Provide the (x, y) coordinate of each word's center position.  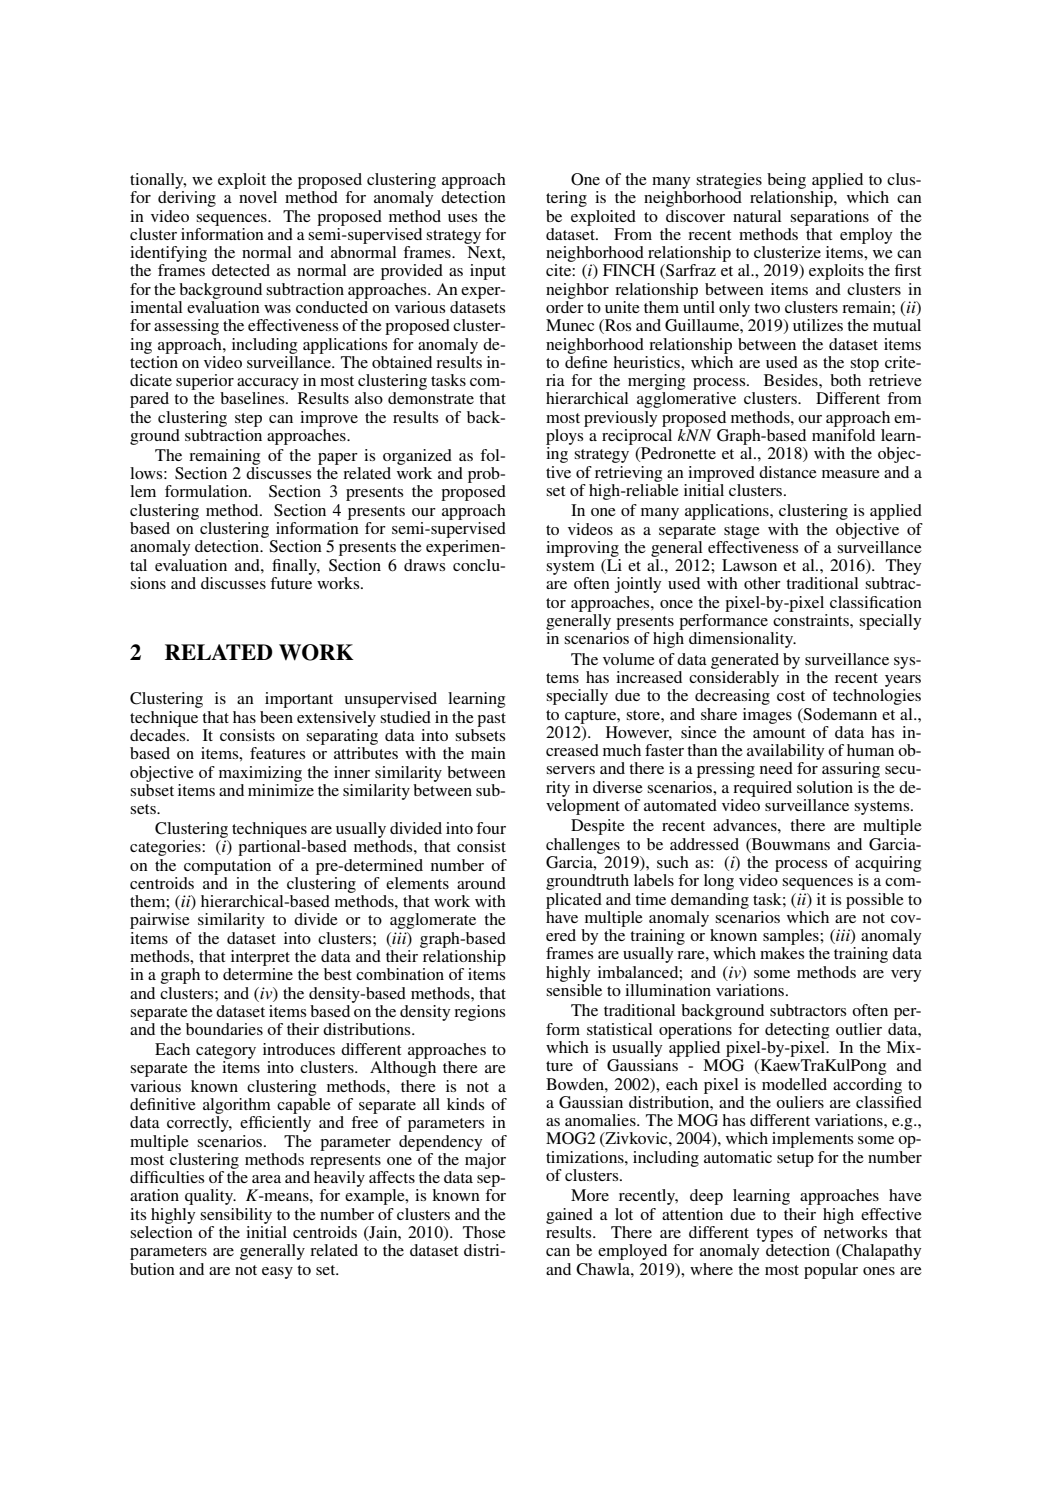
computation (227, 867)
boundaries (224, 1029)
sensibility (236, 1216)
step (248, 420)
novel (258, 197)
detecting (797, 1031)
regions (479, 1013)
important (299, 700)
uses (462, 218)
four (491, 828)
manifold (843, 433)
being (786, 181)
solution (825, 787)
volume (629, 659)
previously (620, 419)
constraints (812, 618)
